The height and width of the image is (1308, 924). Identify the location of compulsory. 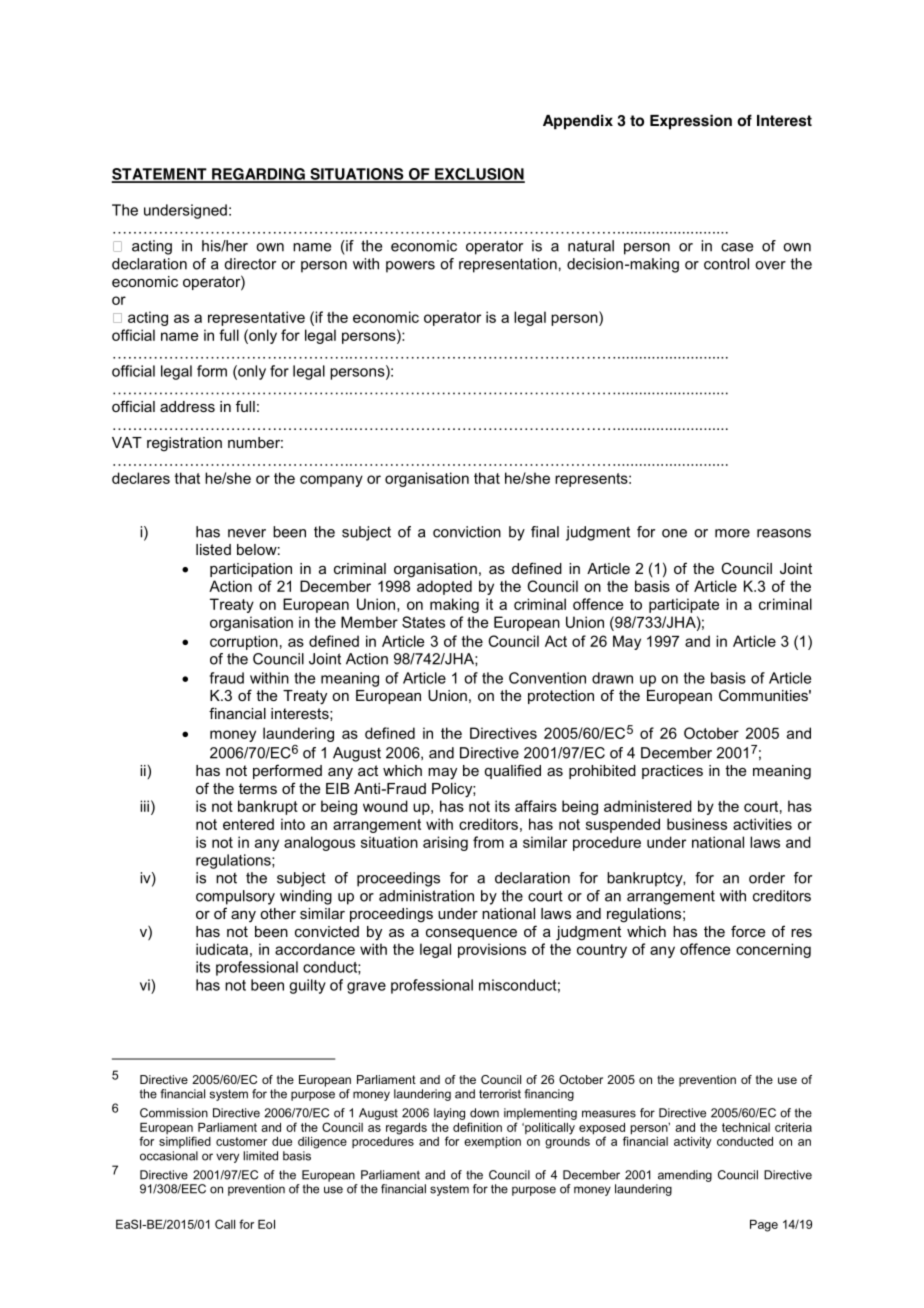
(235, 897).
